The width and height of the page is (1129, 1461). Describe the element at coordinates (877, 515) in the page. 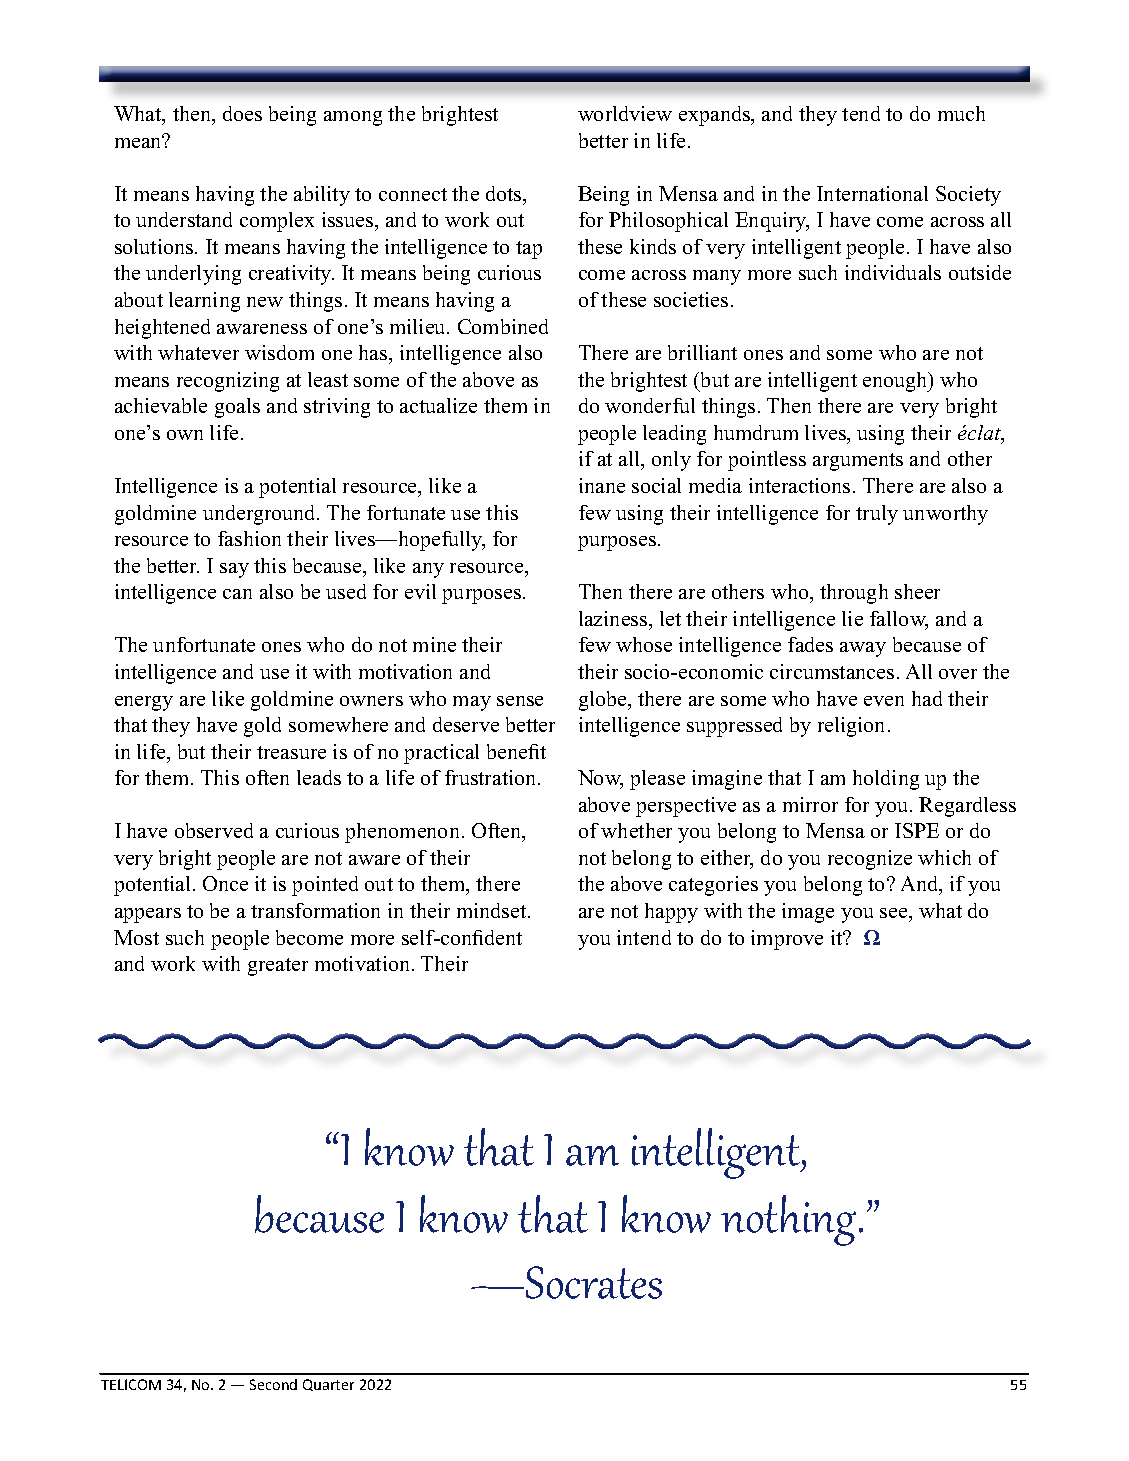

I see `truly` at that location.
